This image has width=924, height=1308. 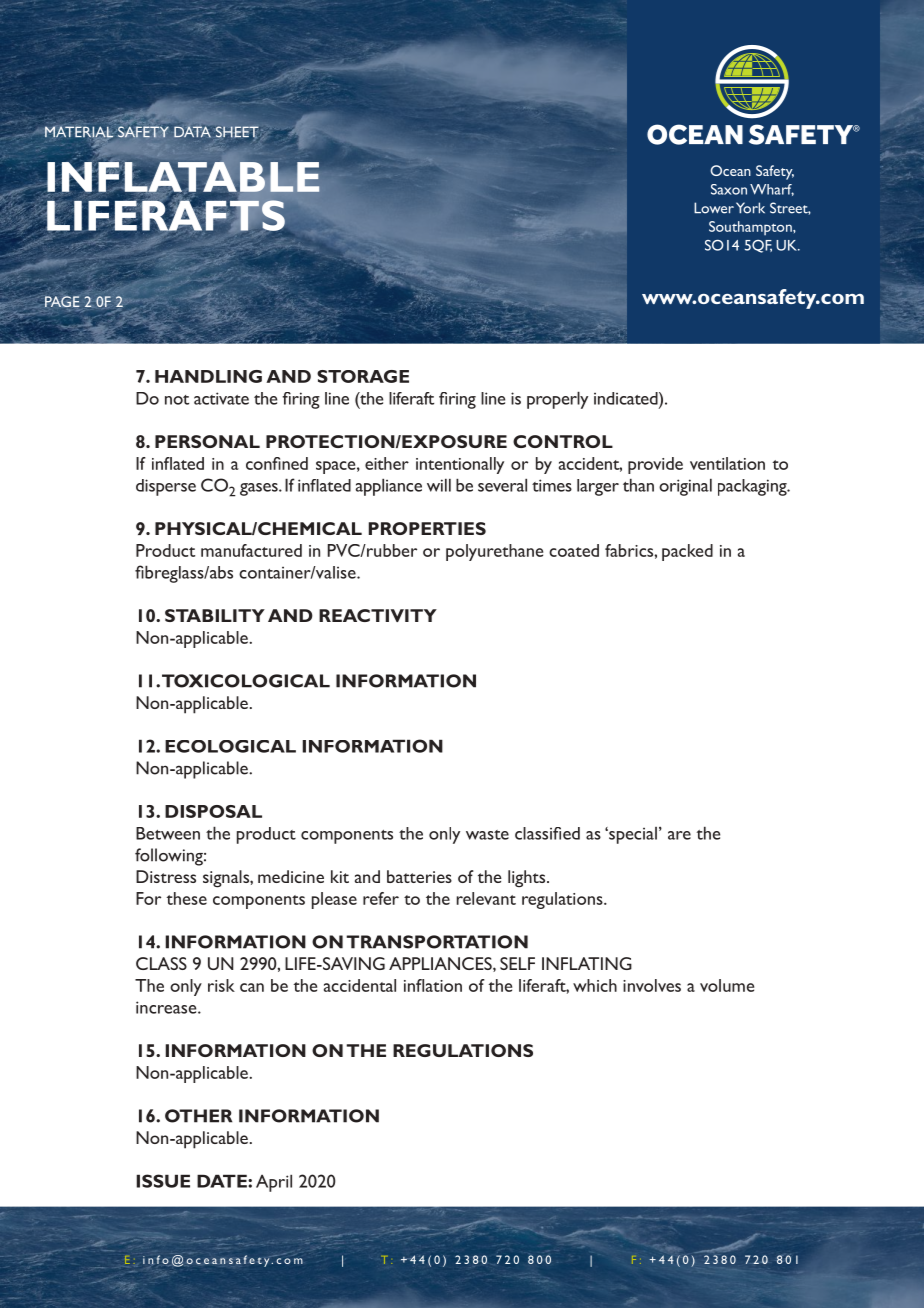 I want to click on SHEET, so click(x=237, y=132).
